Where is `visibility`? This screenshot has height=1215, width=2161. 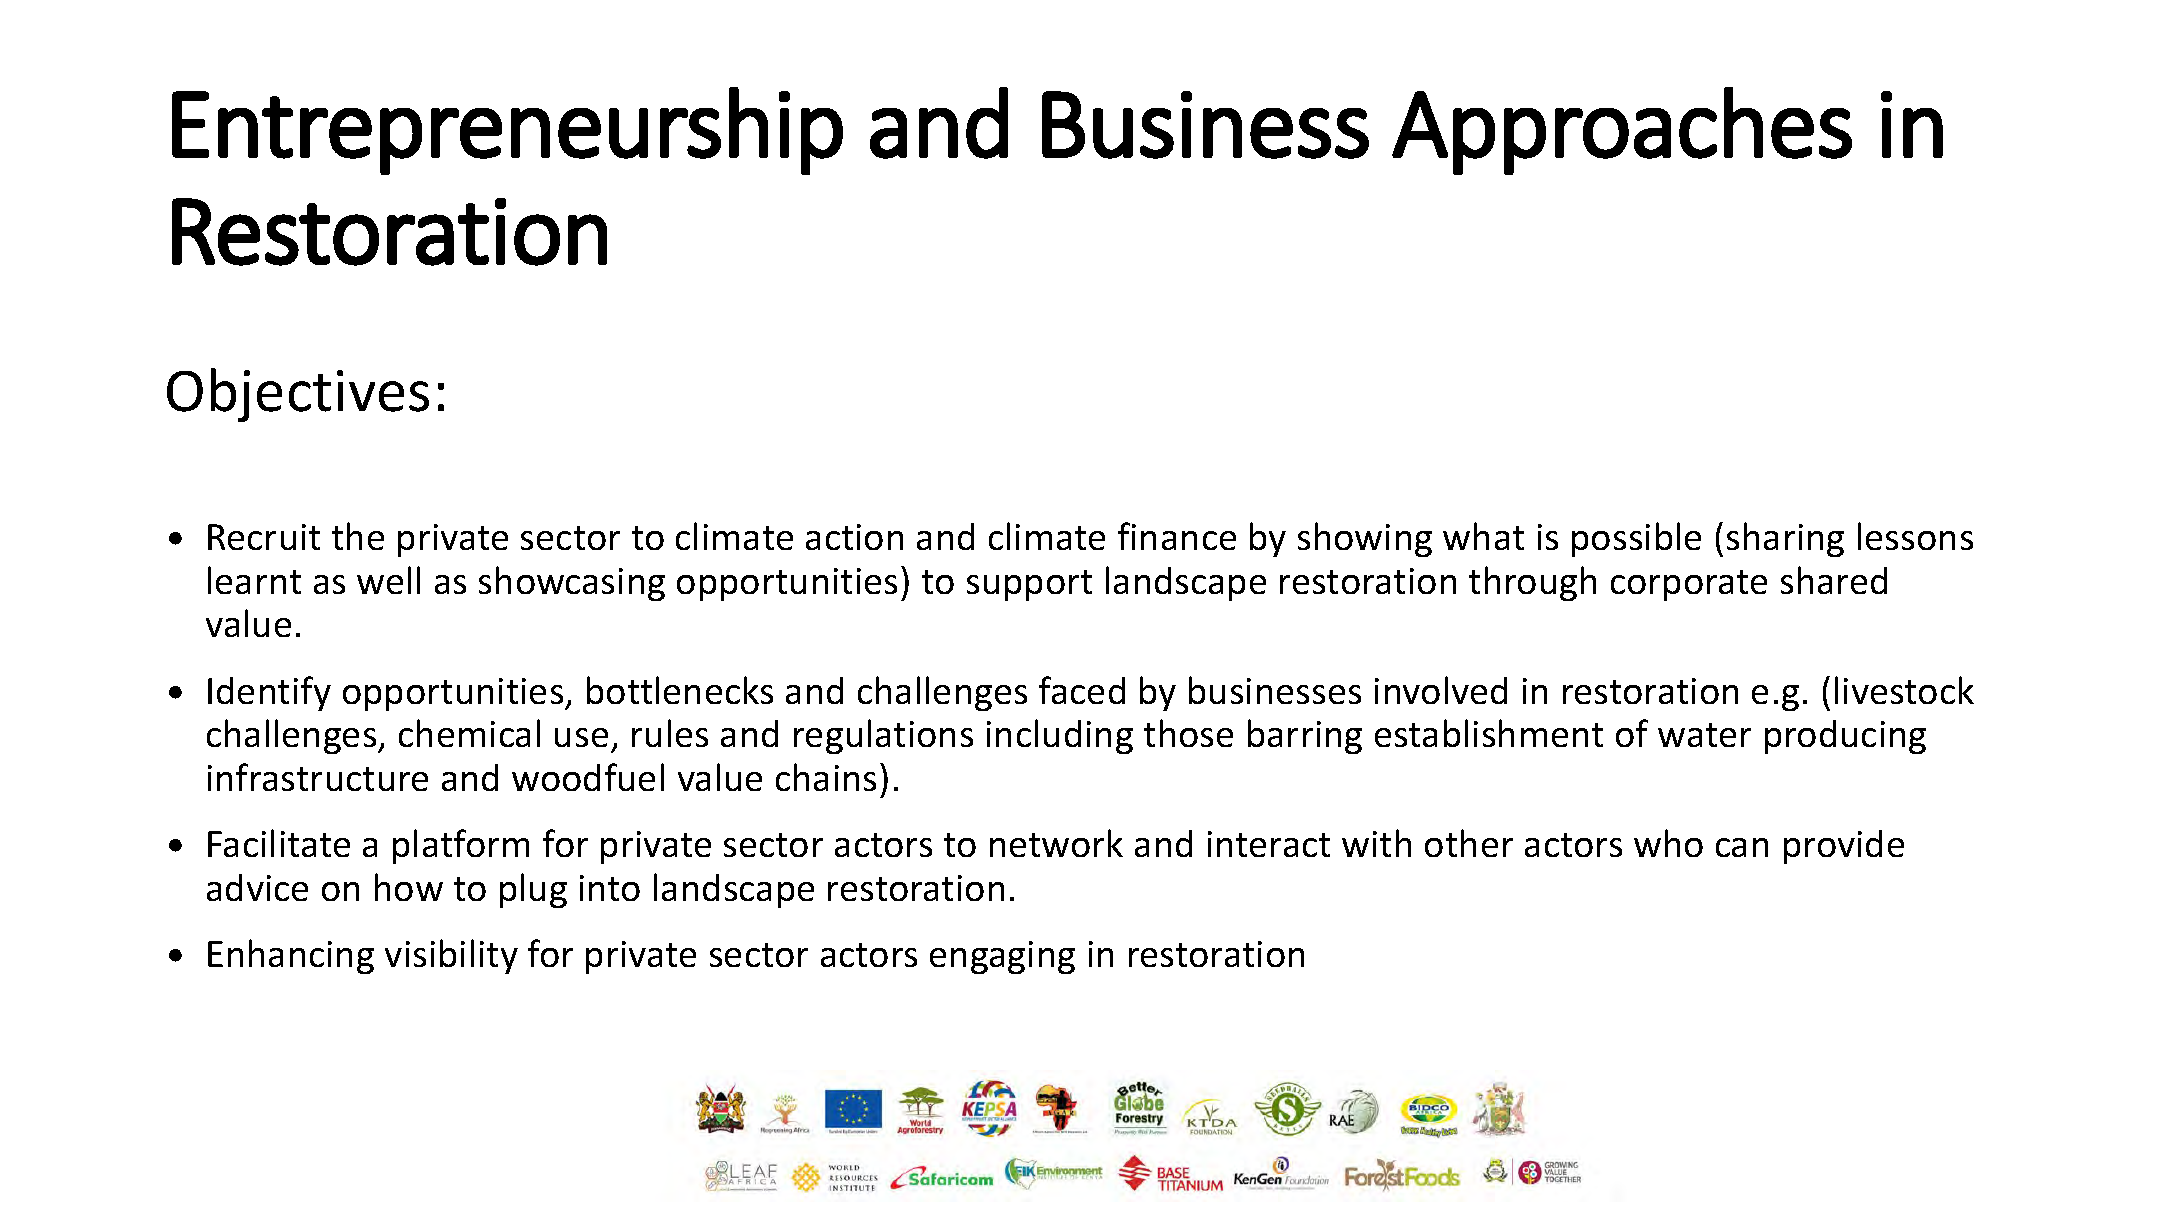
visibility is located at coordinates (451, 956).
